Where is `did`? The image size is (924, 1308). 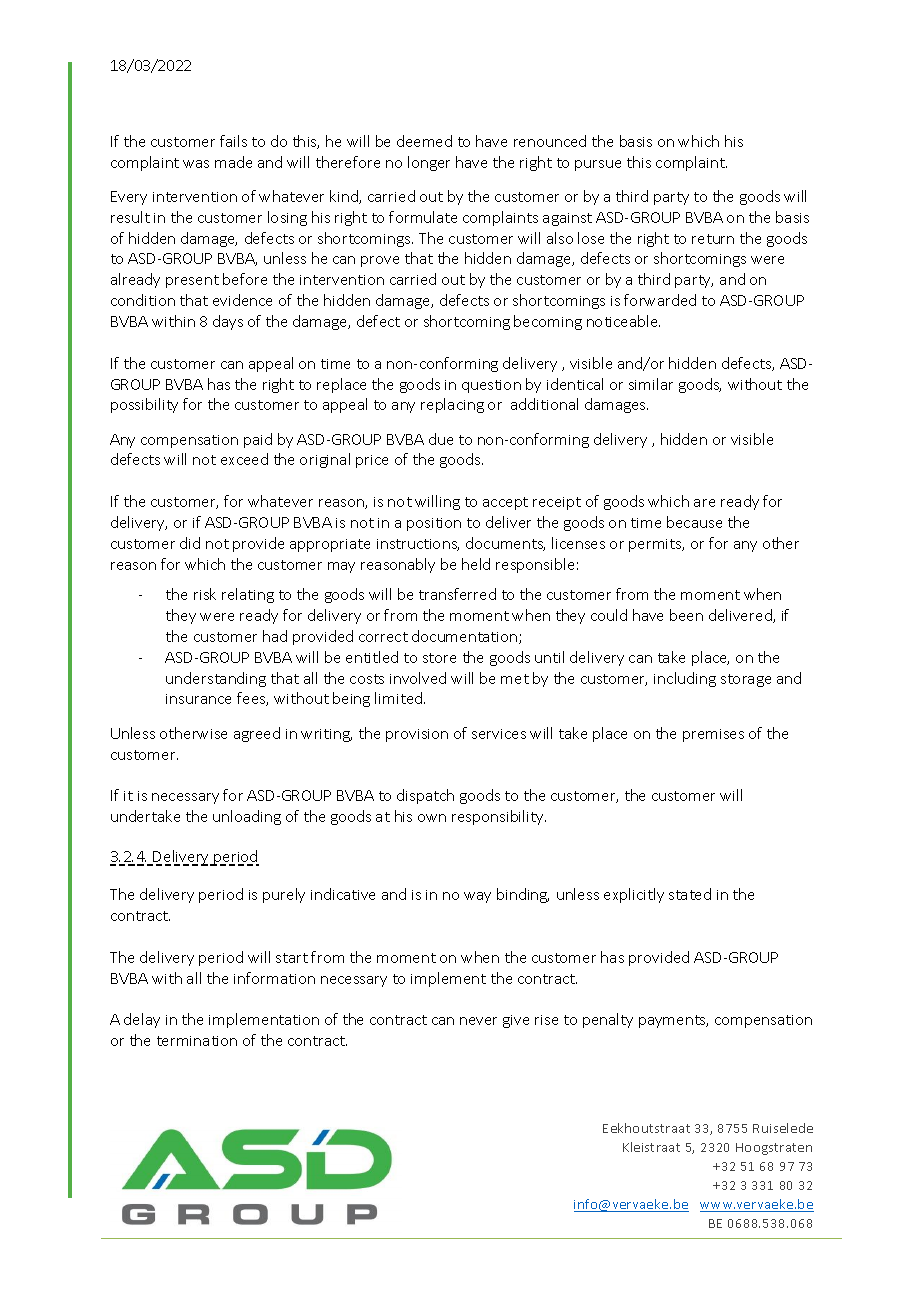
did is located at coordinates (190, 543).
